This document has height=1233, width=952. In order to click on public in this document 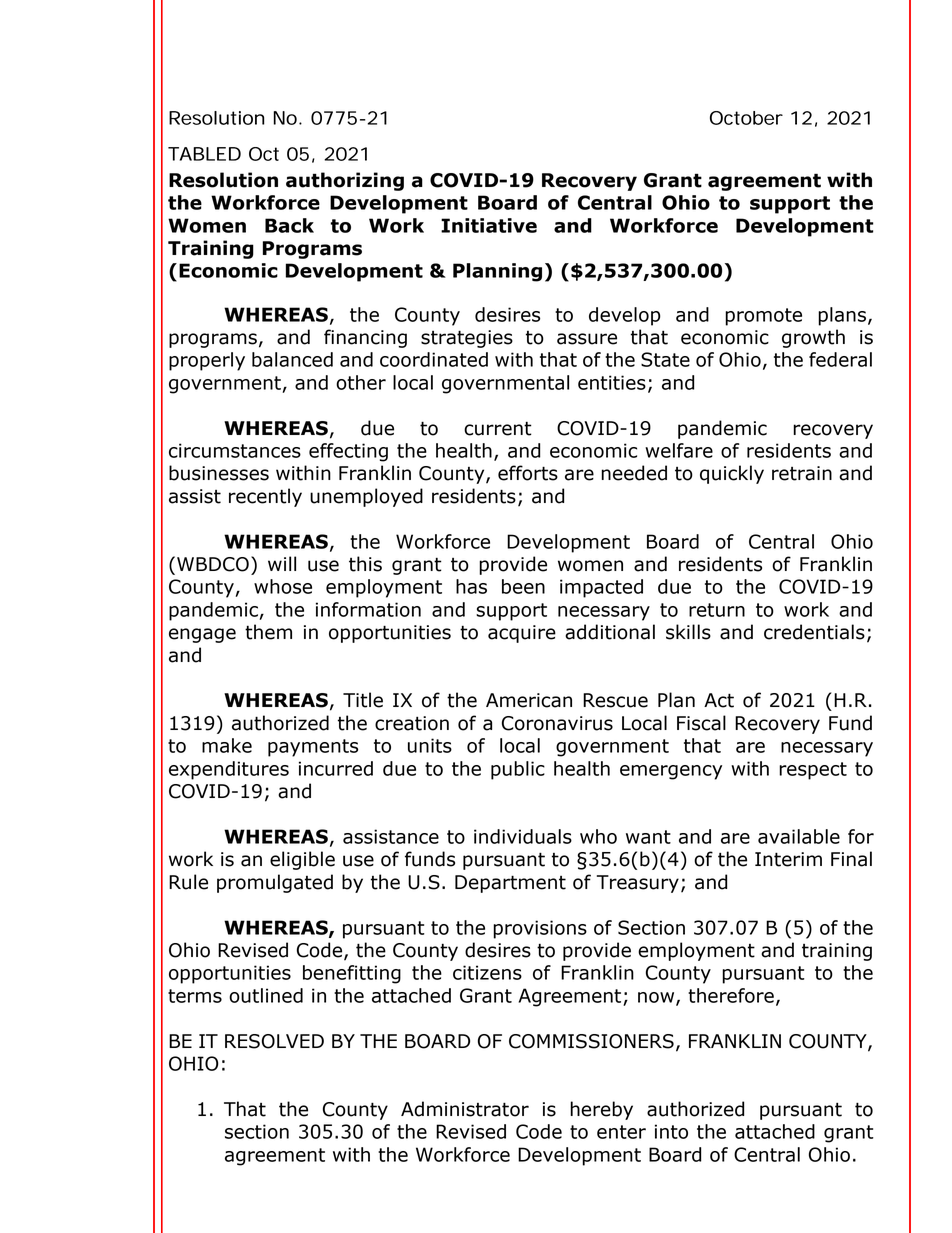, I will do `click(518, 770)`.
